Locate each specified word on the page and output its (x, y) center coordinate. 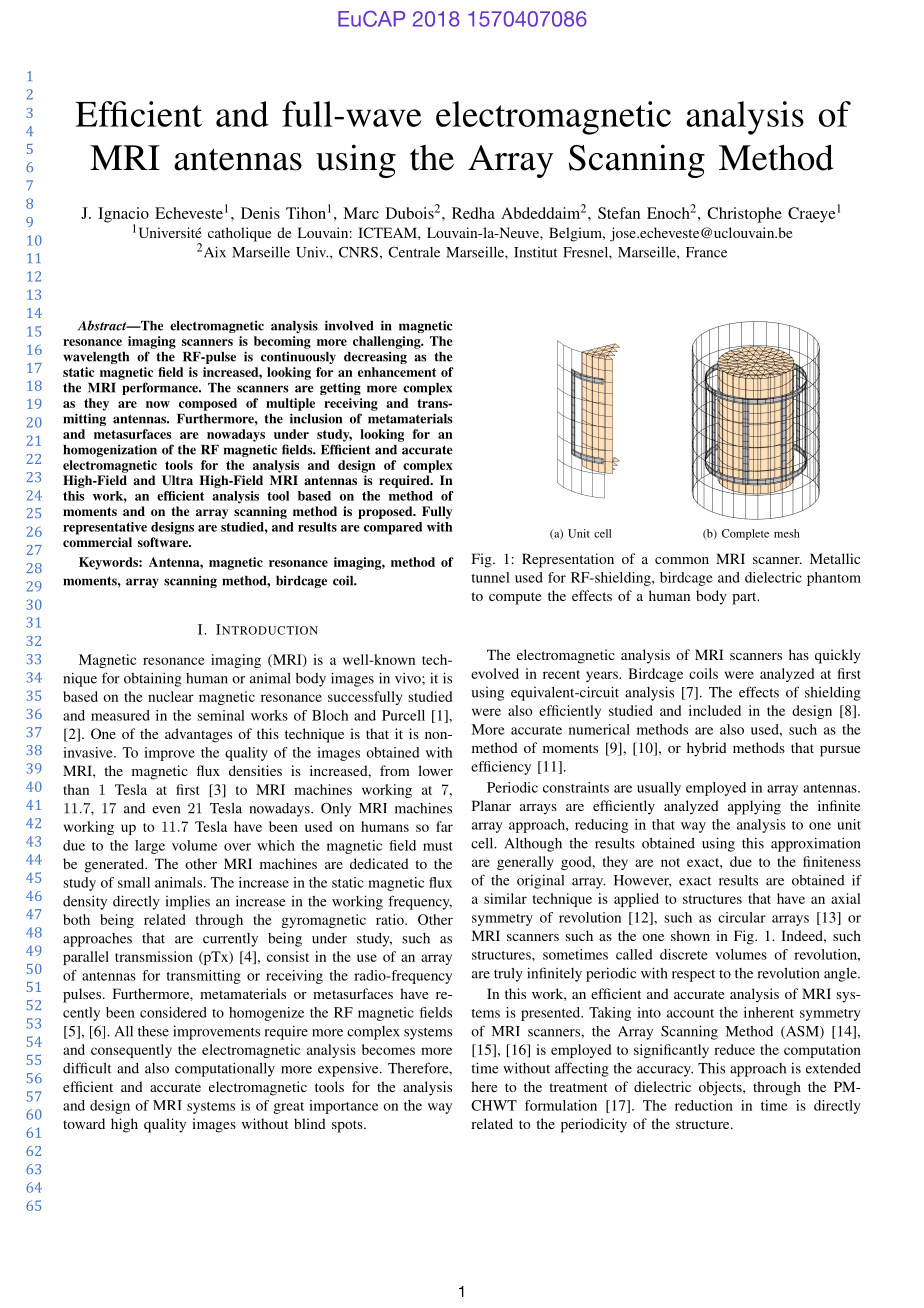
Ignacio (123, 216)
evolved (495, 673)
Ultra (177, 480)
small (134, 882)
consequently (131, 1051)
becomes (388, 1049)
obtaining (153, 680)
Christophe (744, 215)
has (799, 654)
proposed (386, 512)
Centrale (414, 252)
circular (742, 917)
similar (505, 898)
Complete (745, 534)
